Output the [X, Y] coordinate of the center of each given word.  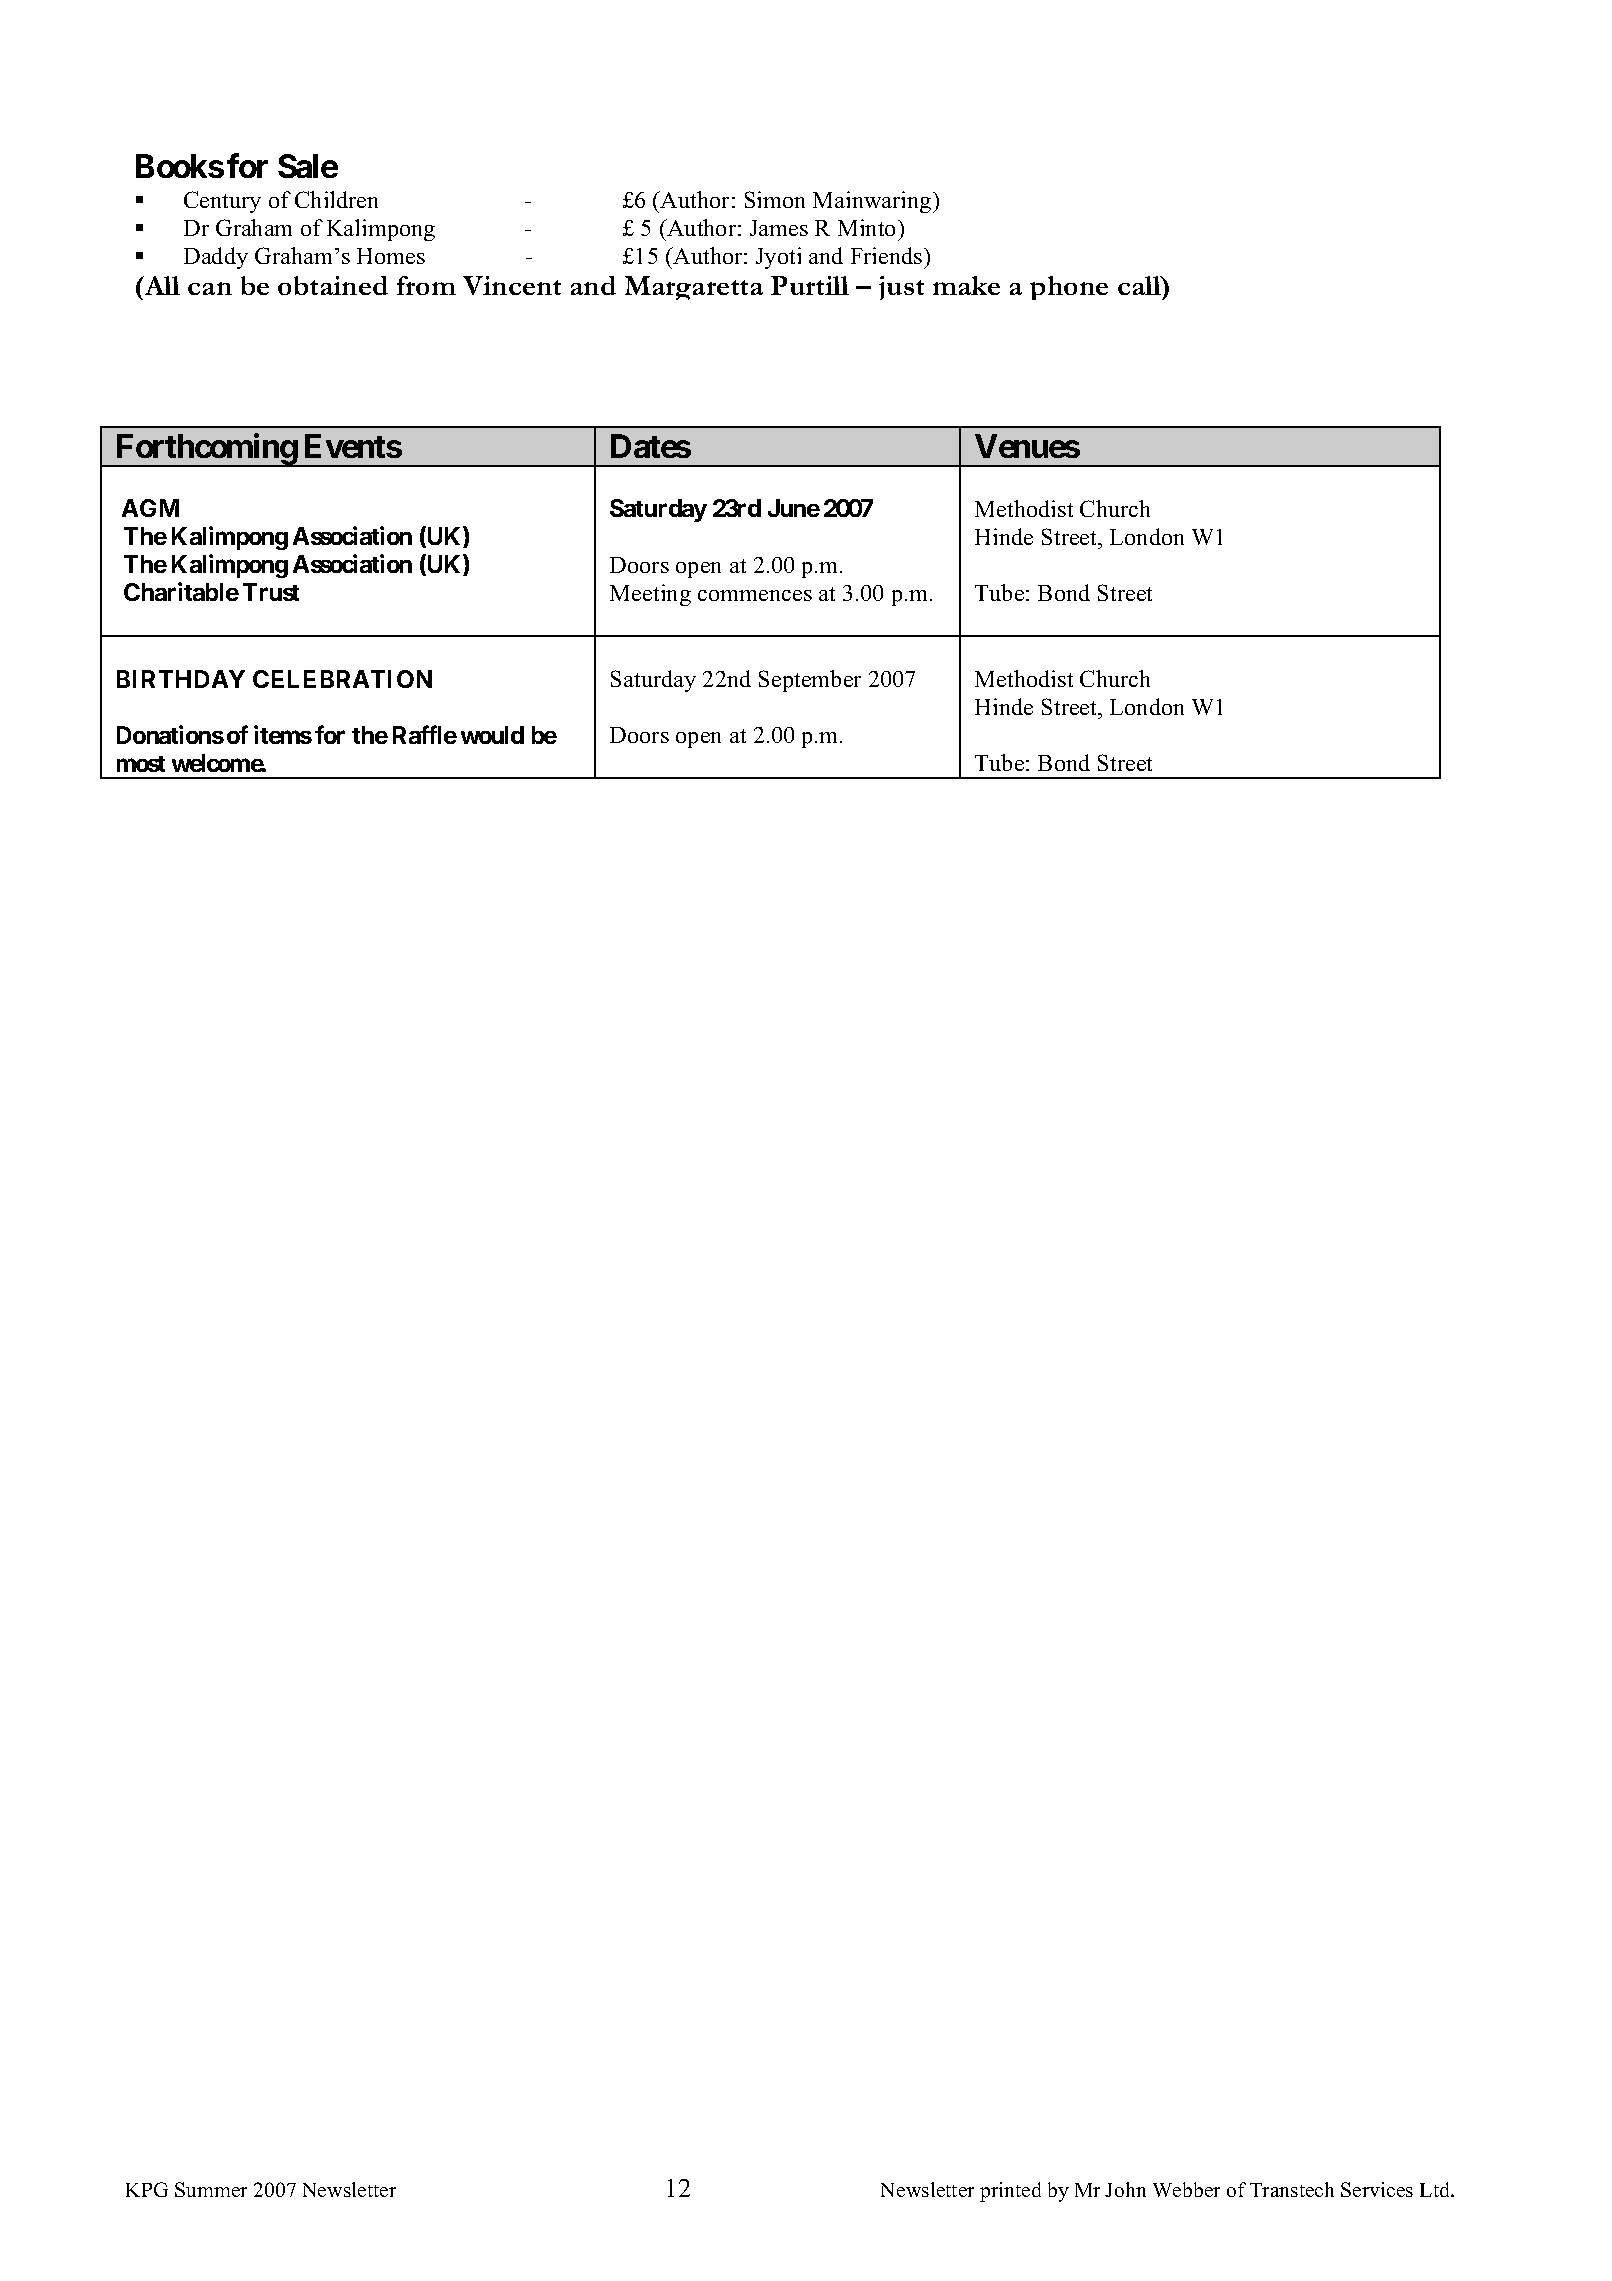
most [141, 764]
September [810, 681]
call [1140, 285]
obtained [333, 285]
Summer [211, 2189]
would [492, 735]
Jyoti [778, 258]
